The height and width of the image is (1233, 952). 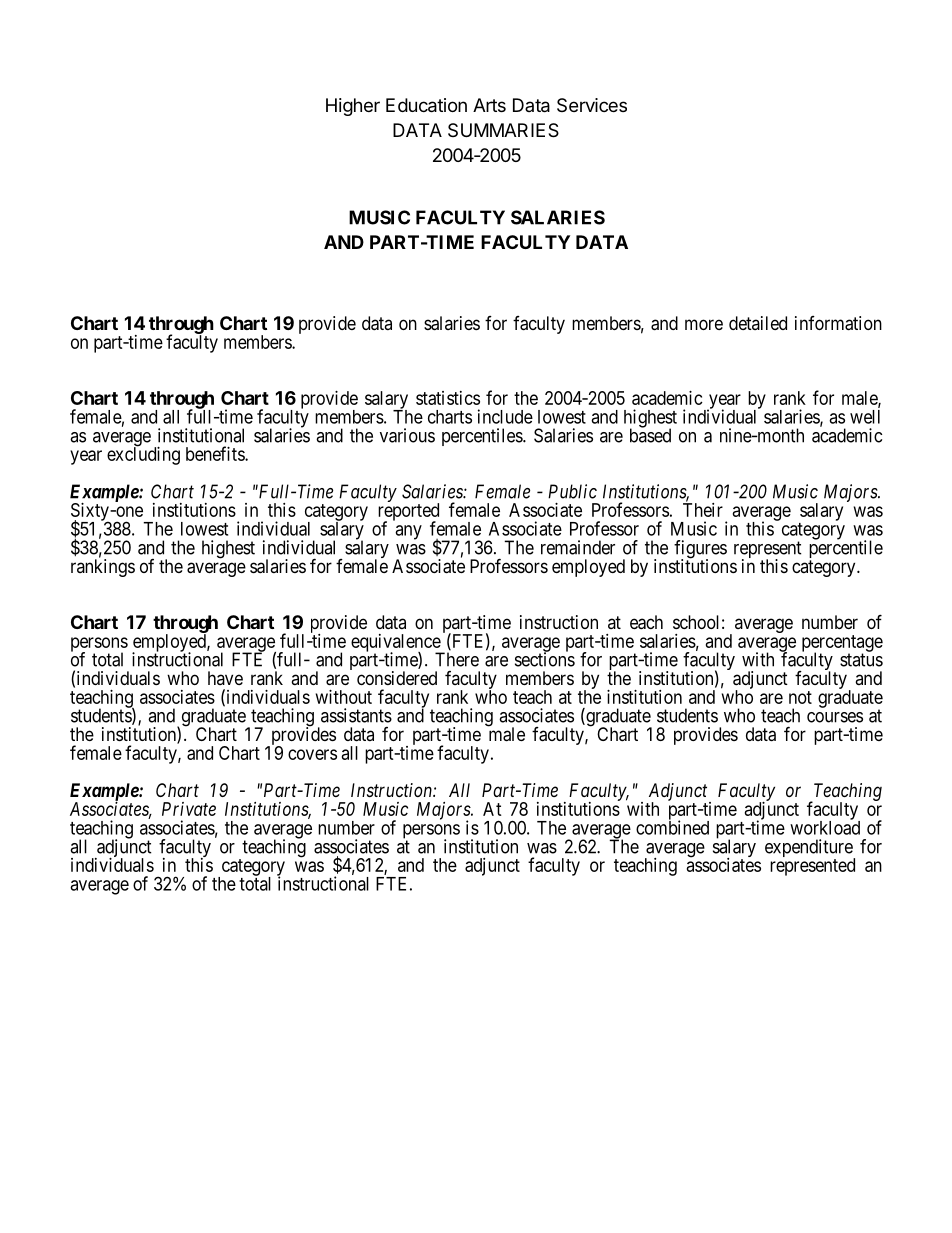 I want to click on Private, so click(x=189, y=809).
